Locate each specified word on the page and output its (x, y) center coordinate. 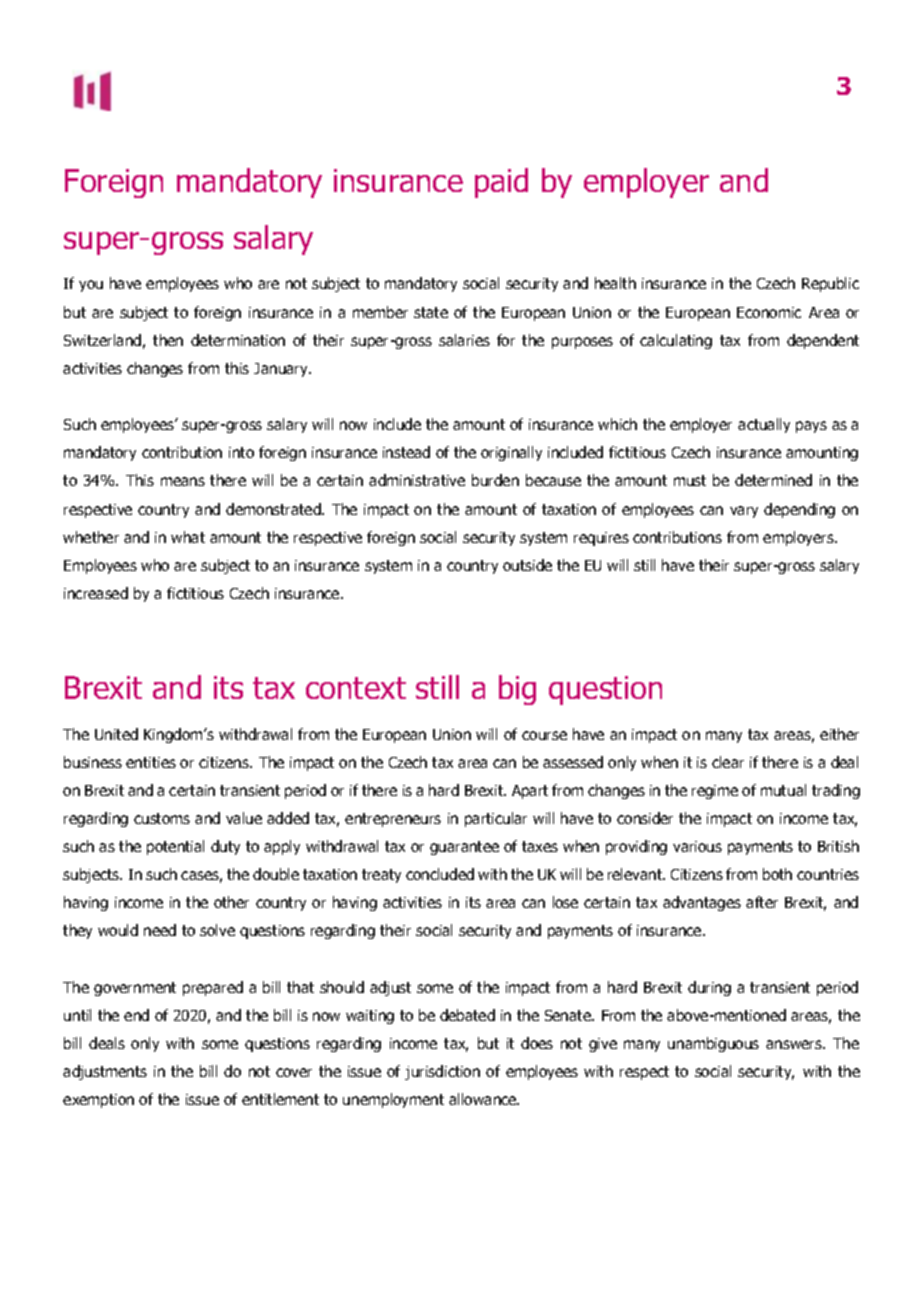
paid (501, 183)
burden (495, 480)
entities (151, 762)
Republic (830, 284)
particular (496, 819)
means (183, 481)
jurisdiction (442, 1072)
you (91, 286)
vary (744, 512)
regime (715, 792)
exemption (98, 1101)
